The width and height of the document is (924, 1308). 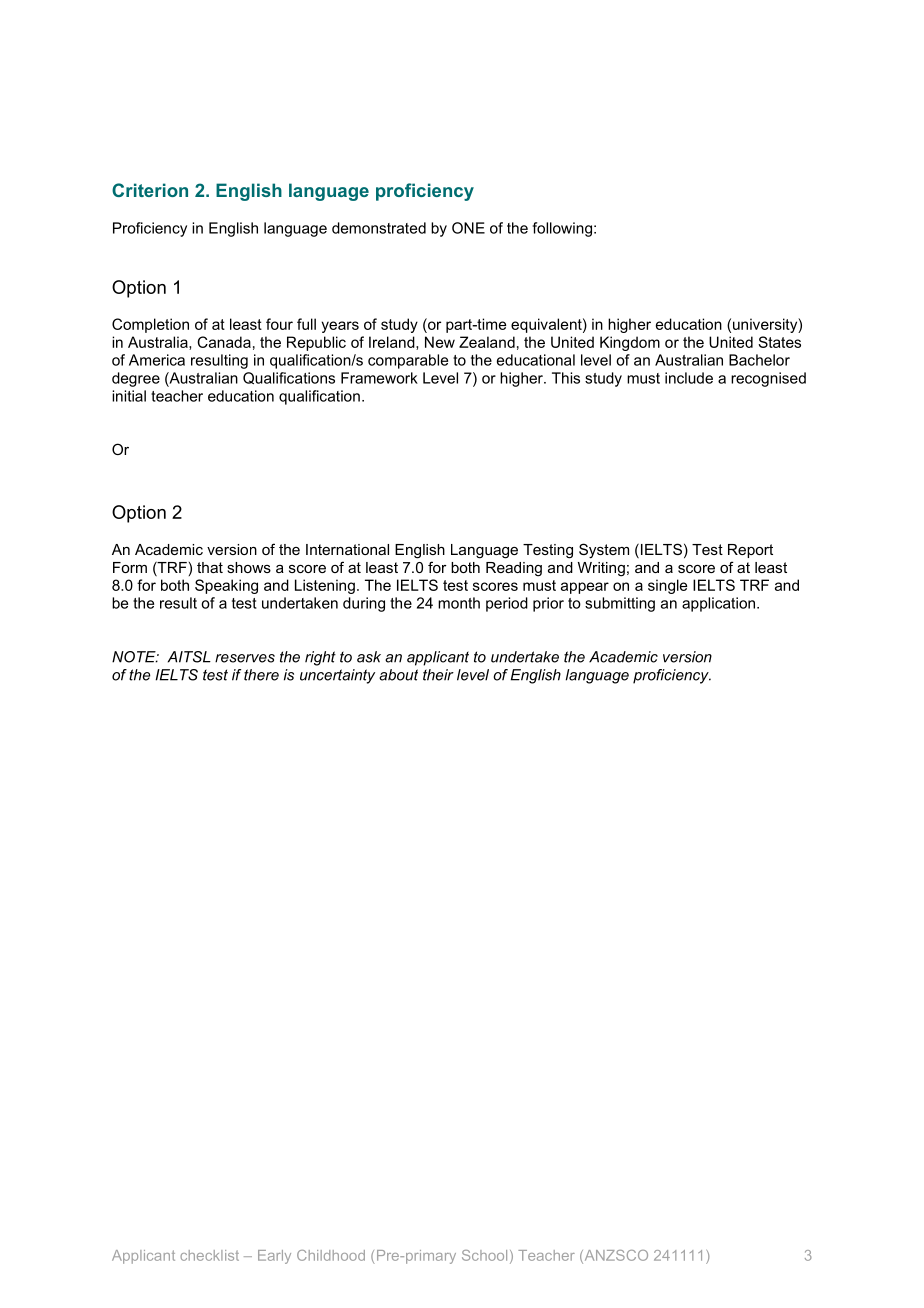 I want to click on their, so click(x=438, y=675).
